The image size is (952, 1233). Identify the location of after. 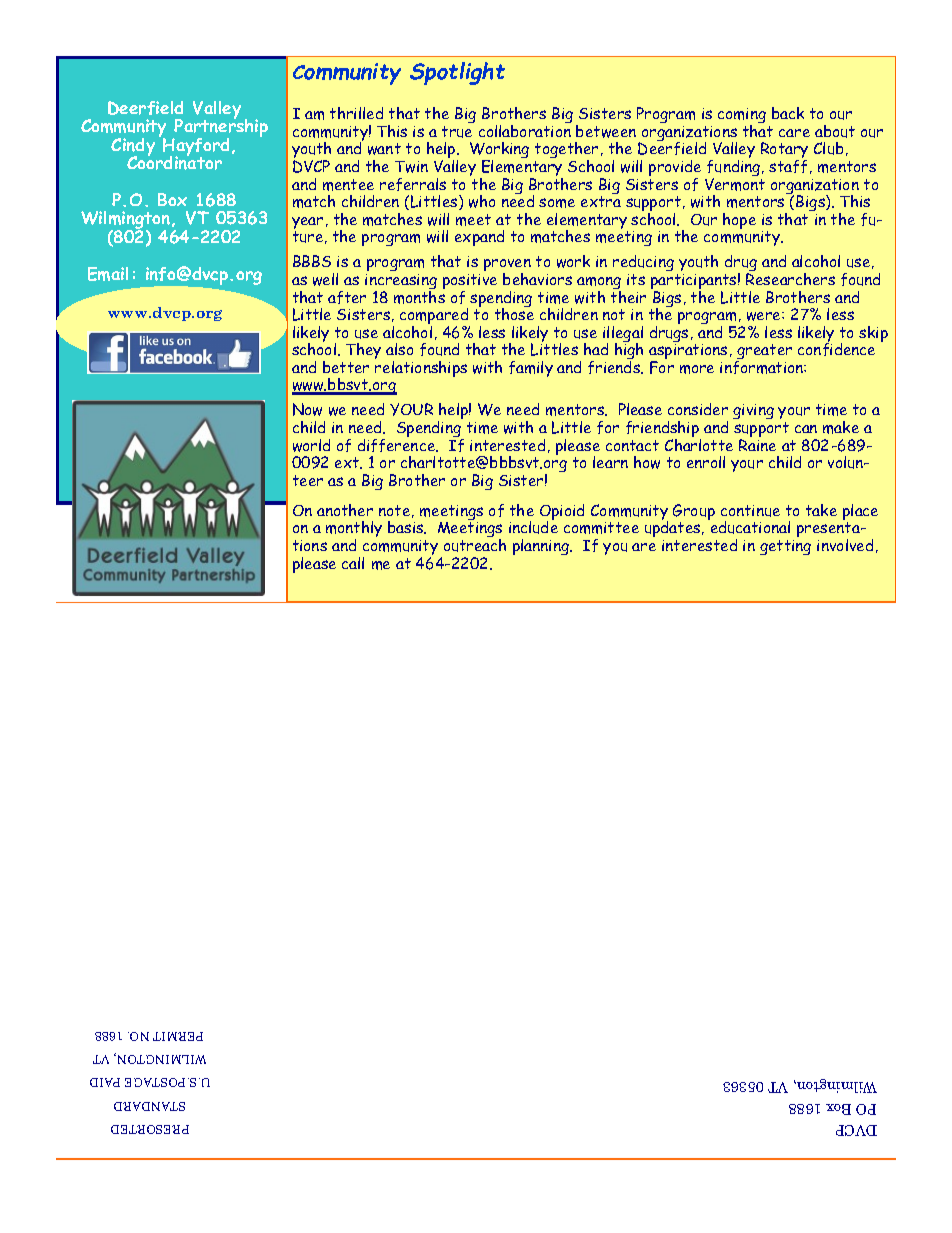
(347, 297).
